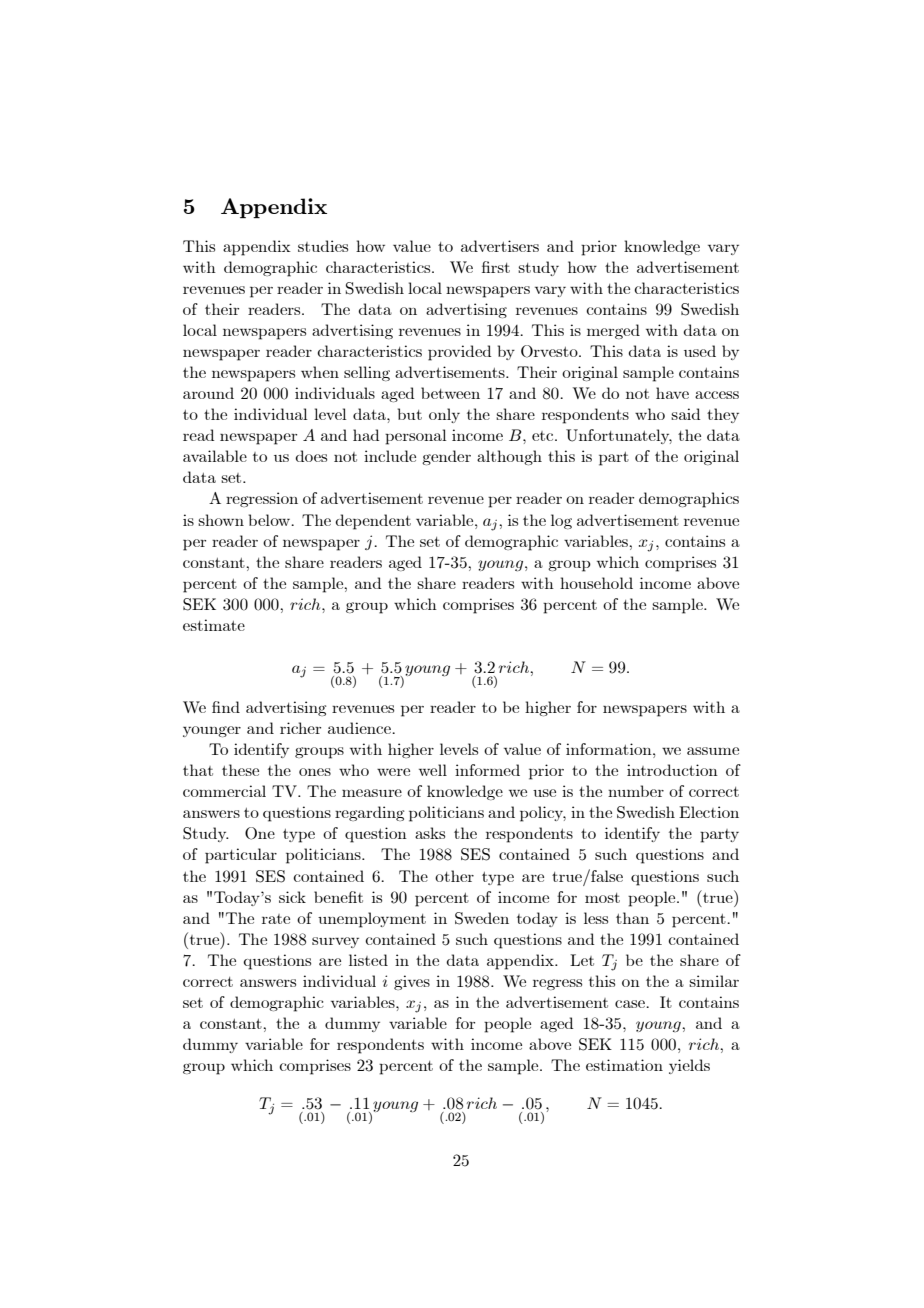 Image resolution: width=924 pixels, height=1308 pixels. Describe the element at coordinates (487, 770) in the screenshot. I see `informed` at that location.
